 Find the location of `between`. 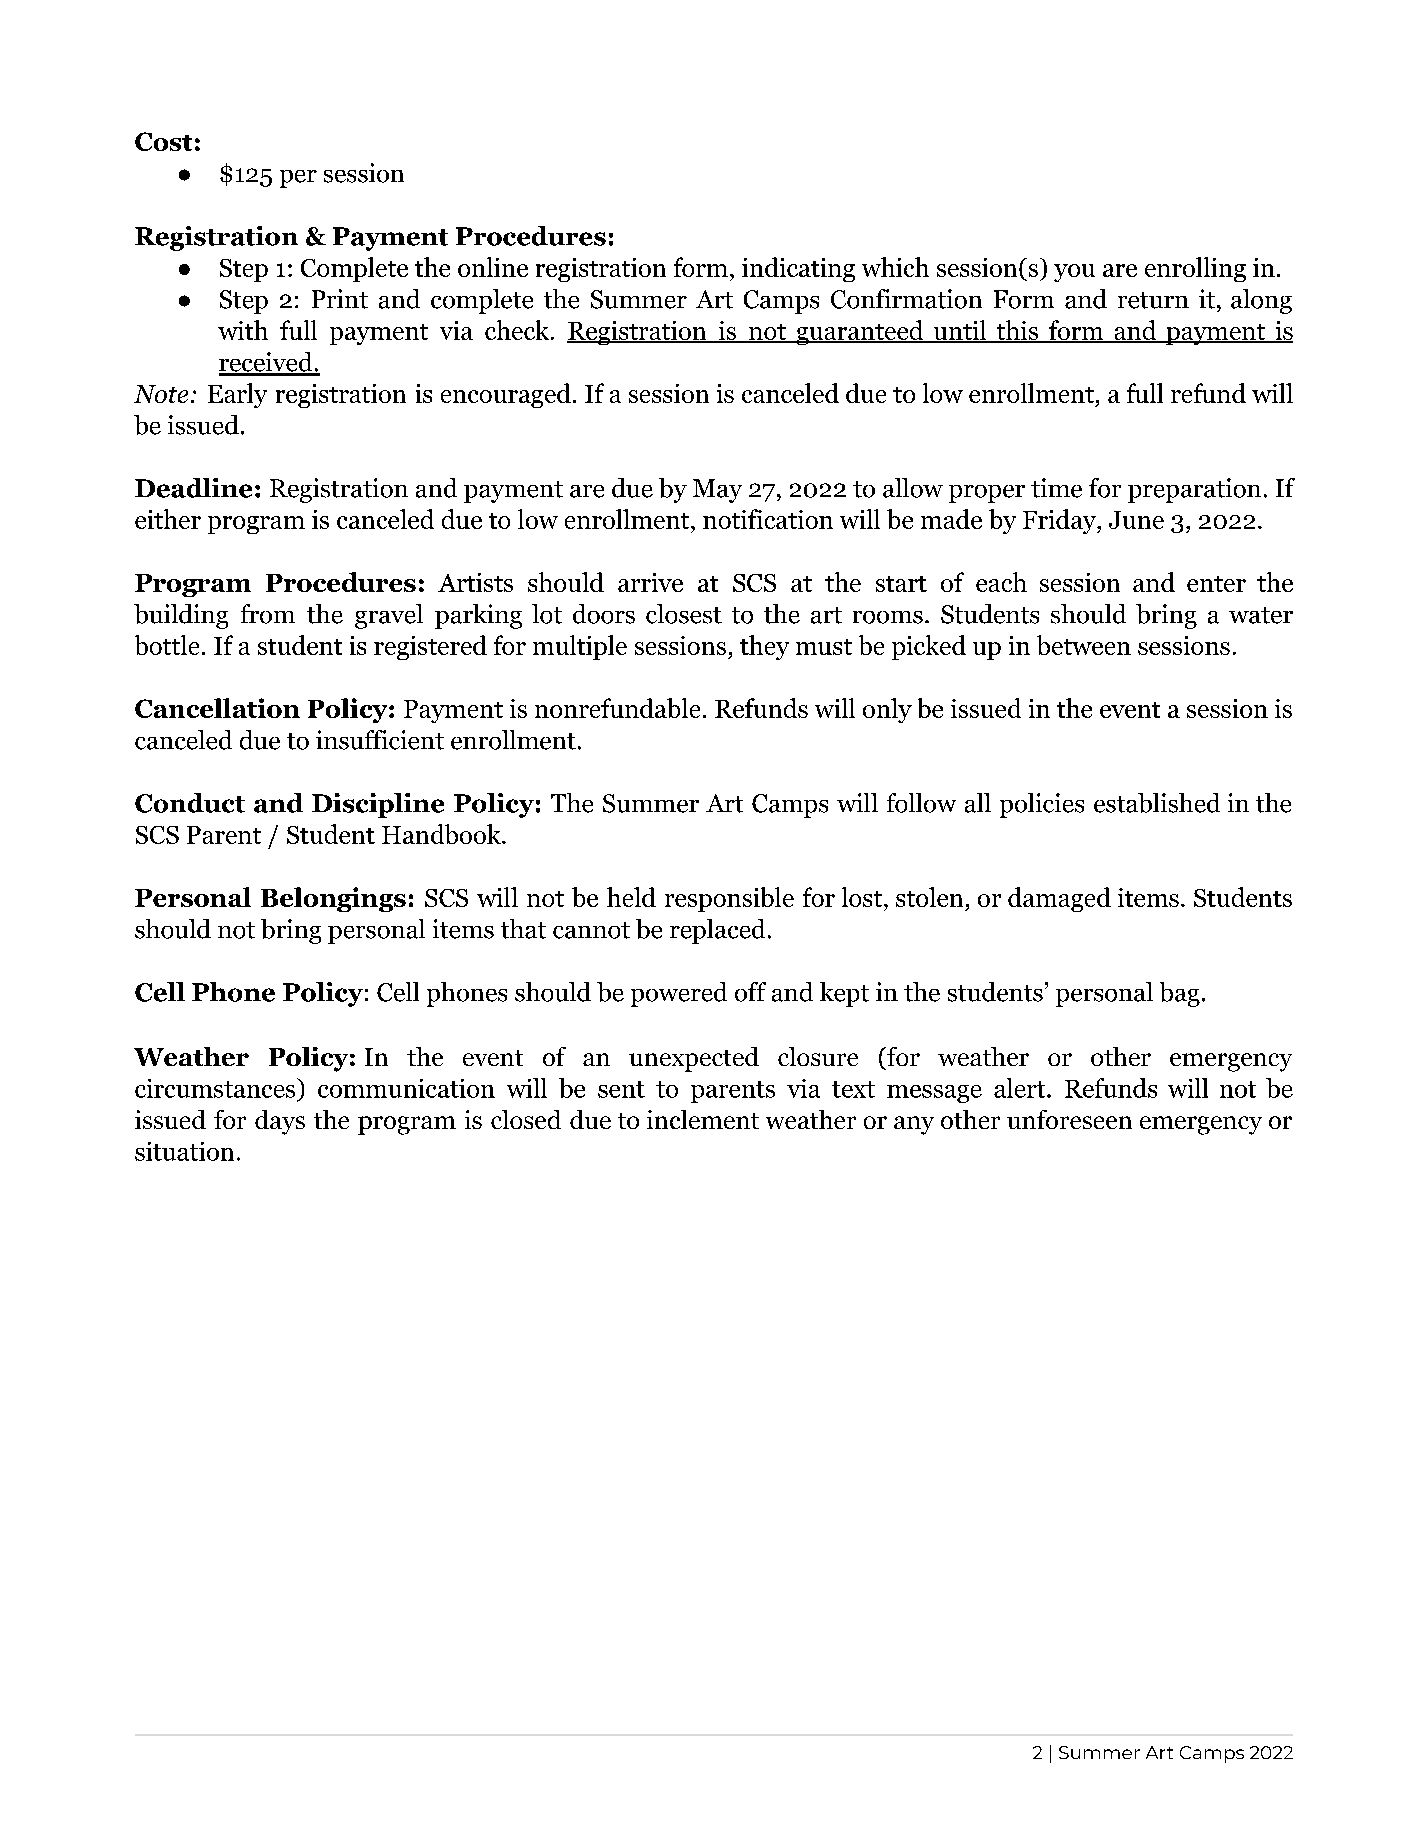

between is located at coordinates (1084, 645).
